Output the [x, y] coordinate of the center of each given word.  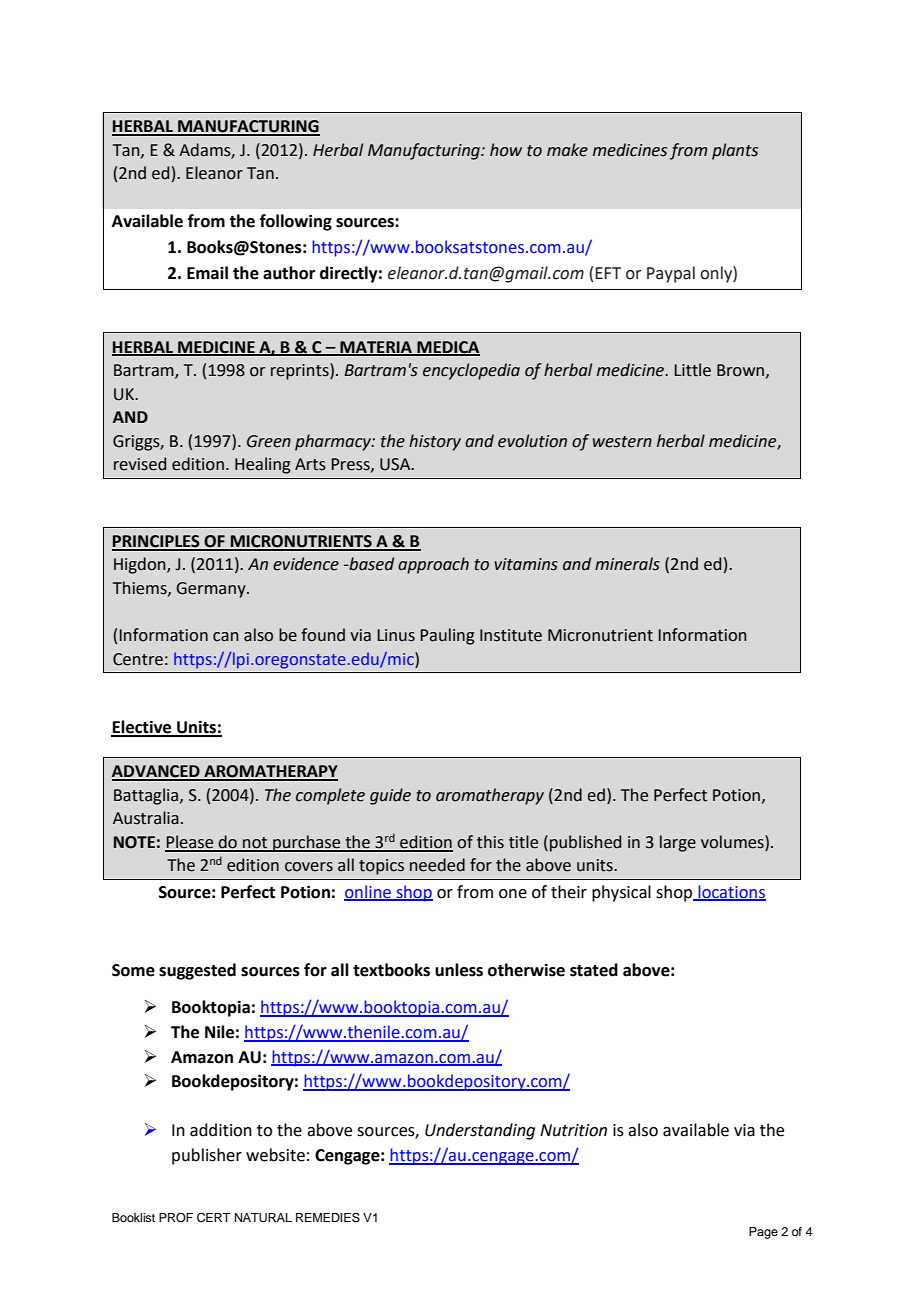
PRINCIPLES [157, 542]
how [506, 150]
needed [437, 865]
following [296, 222]
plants [735, 151]
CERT [214, 1218]
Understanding [480, 1131]
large [678, 843]
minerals [627, 564]
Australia [146, 818]
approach [433, 565]
